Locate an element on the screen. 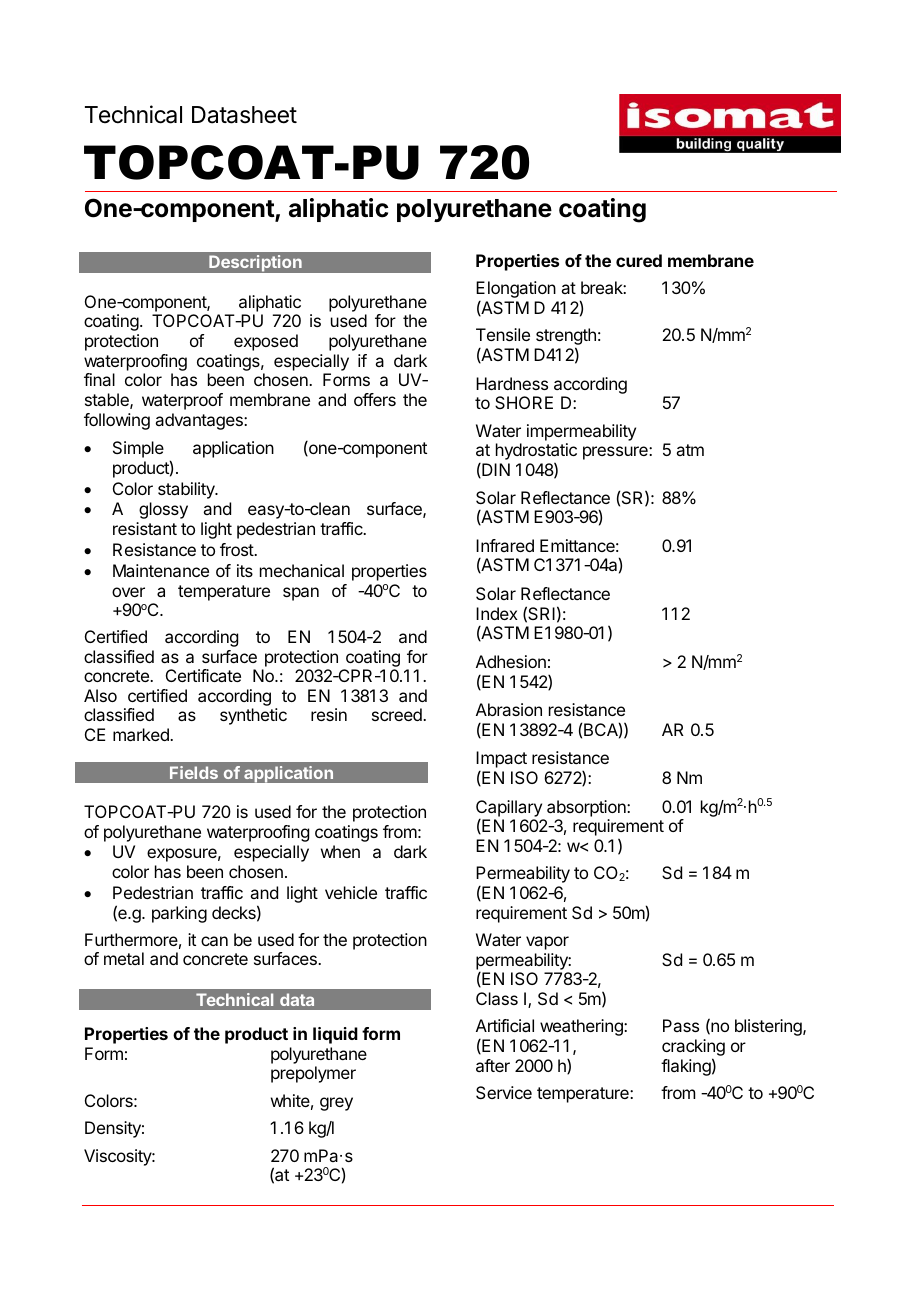 The height and width of the screenshot is (1308, 924). Elongation is located at coordinates (516, 291).
